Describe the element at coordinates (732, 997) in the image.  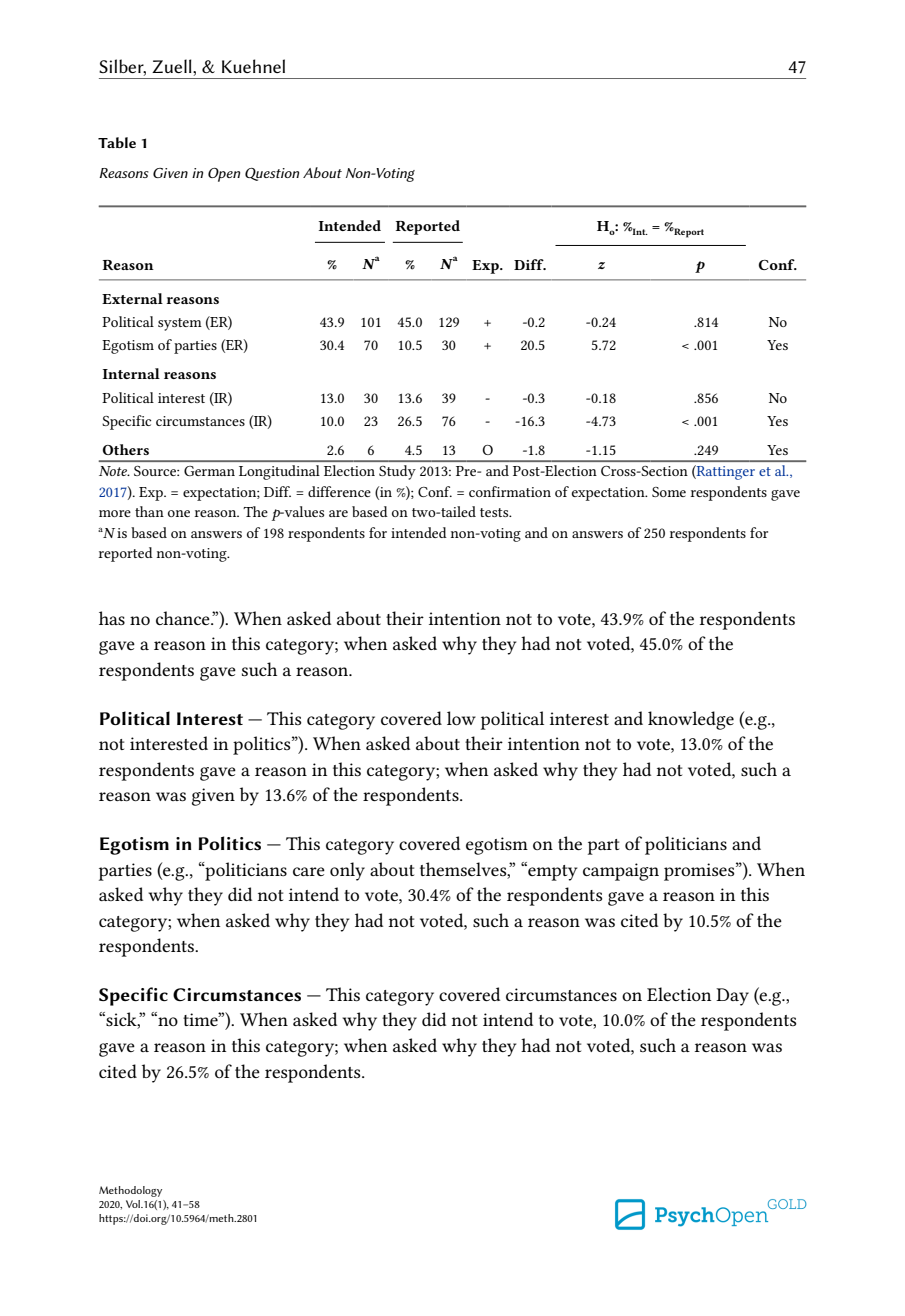
I see `Day` at that location.
